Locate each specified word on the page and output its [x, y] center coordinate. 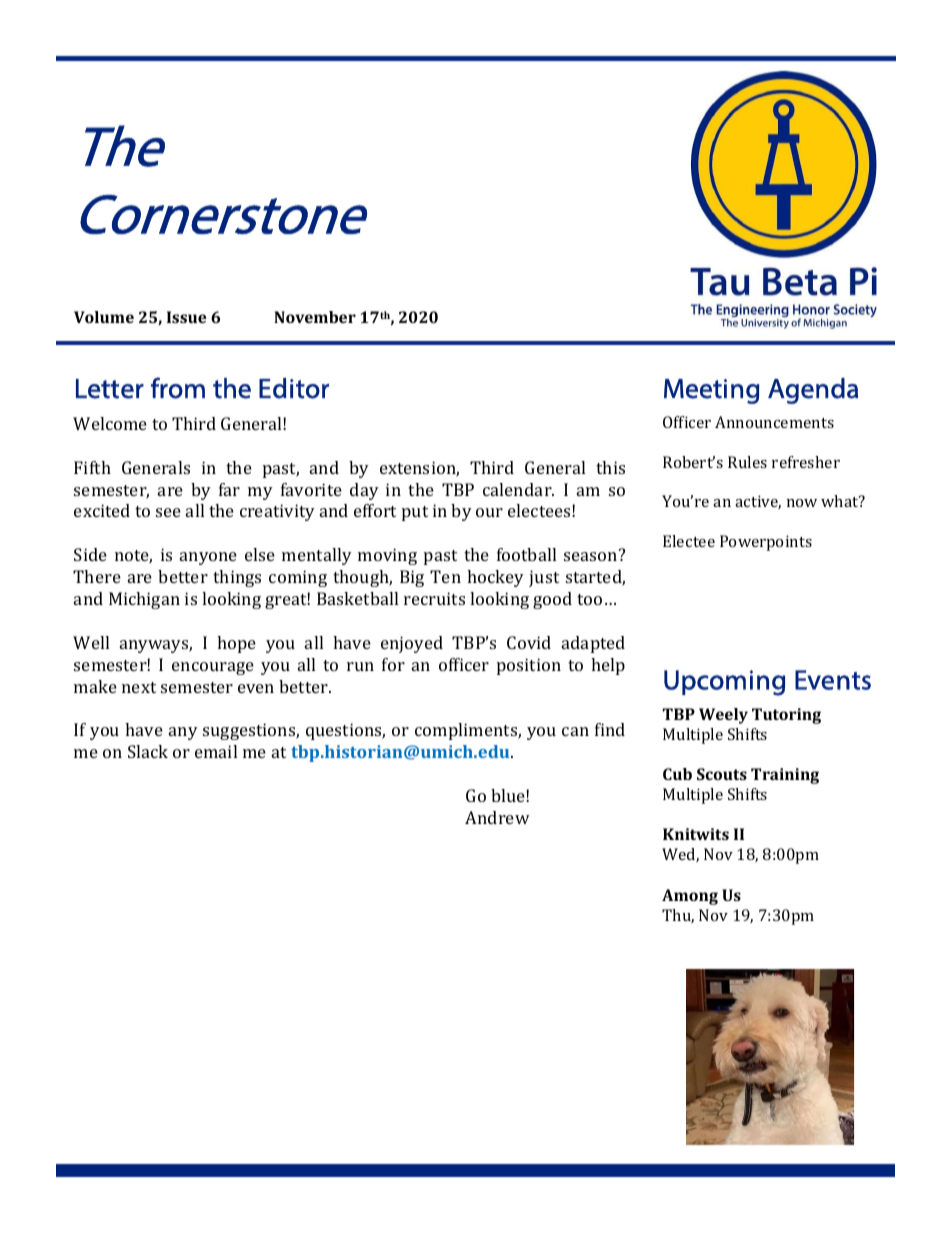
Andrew [497, 817]
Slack [148, 751]
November [315, 317]
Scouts [722, 774]
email [216, 751]
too [589, 599]
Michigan [144, 600]
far [229, 489]
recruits [434, 598]
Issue [187, 317]
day [364, 491]
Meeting [711, 391]
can [575, 731]
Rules [747, 462]
